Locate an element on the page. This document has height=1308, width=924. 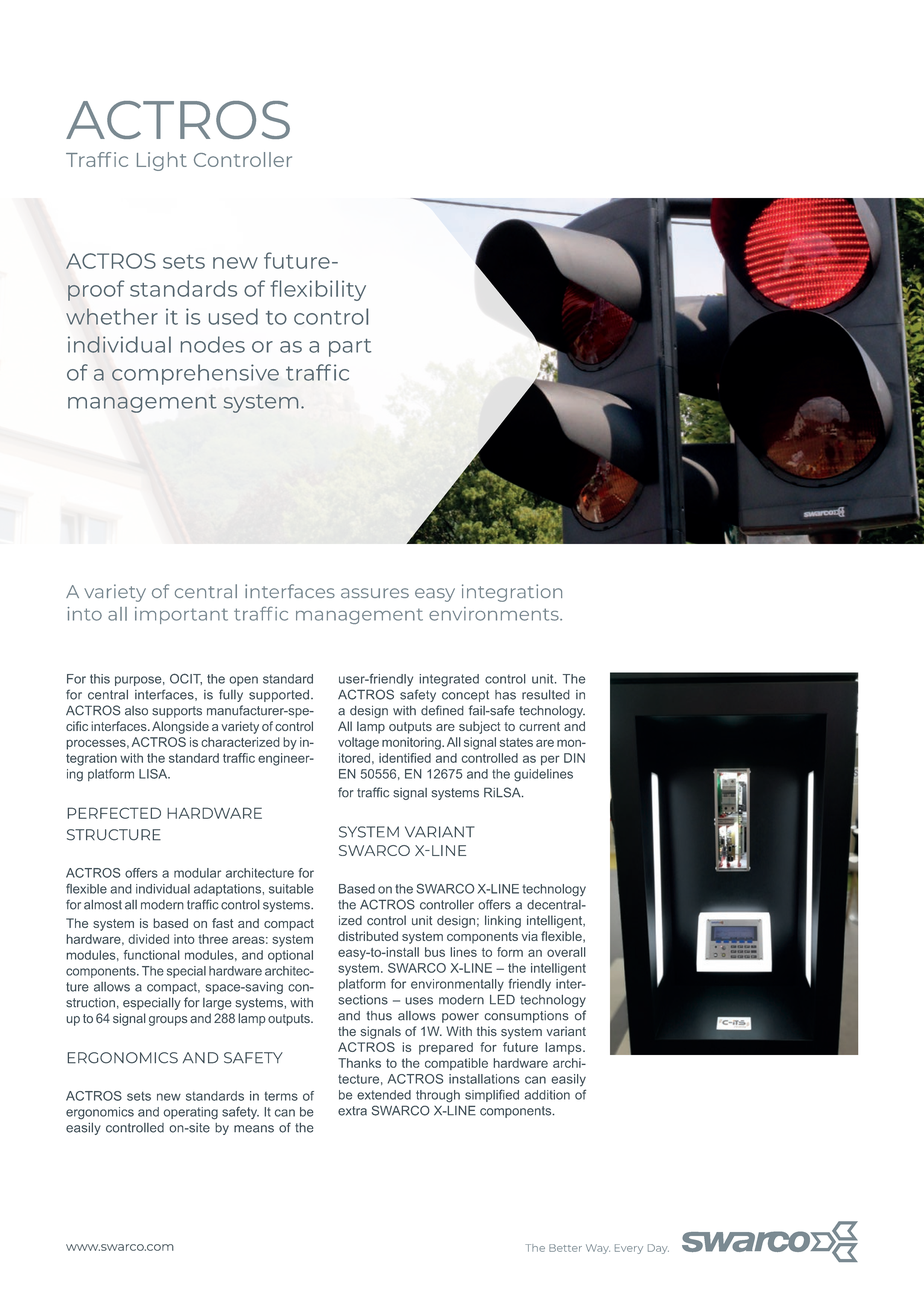
extra is located at coordinates (352, 1111).
